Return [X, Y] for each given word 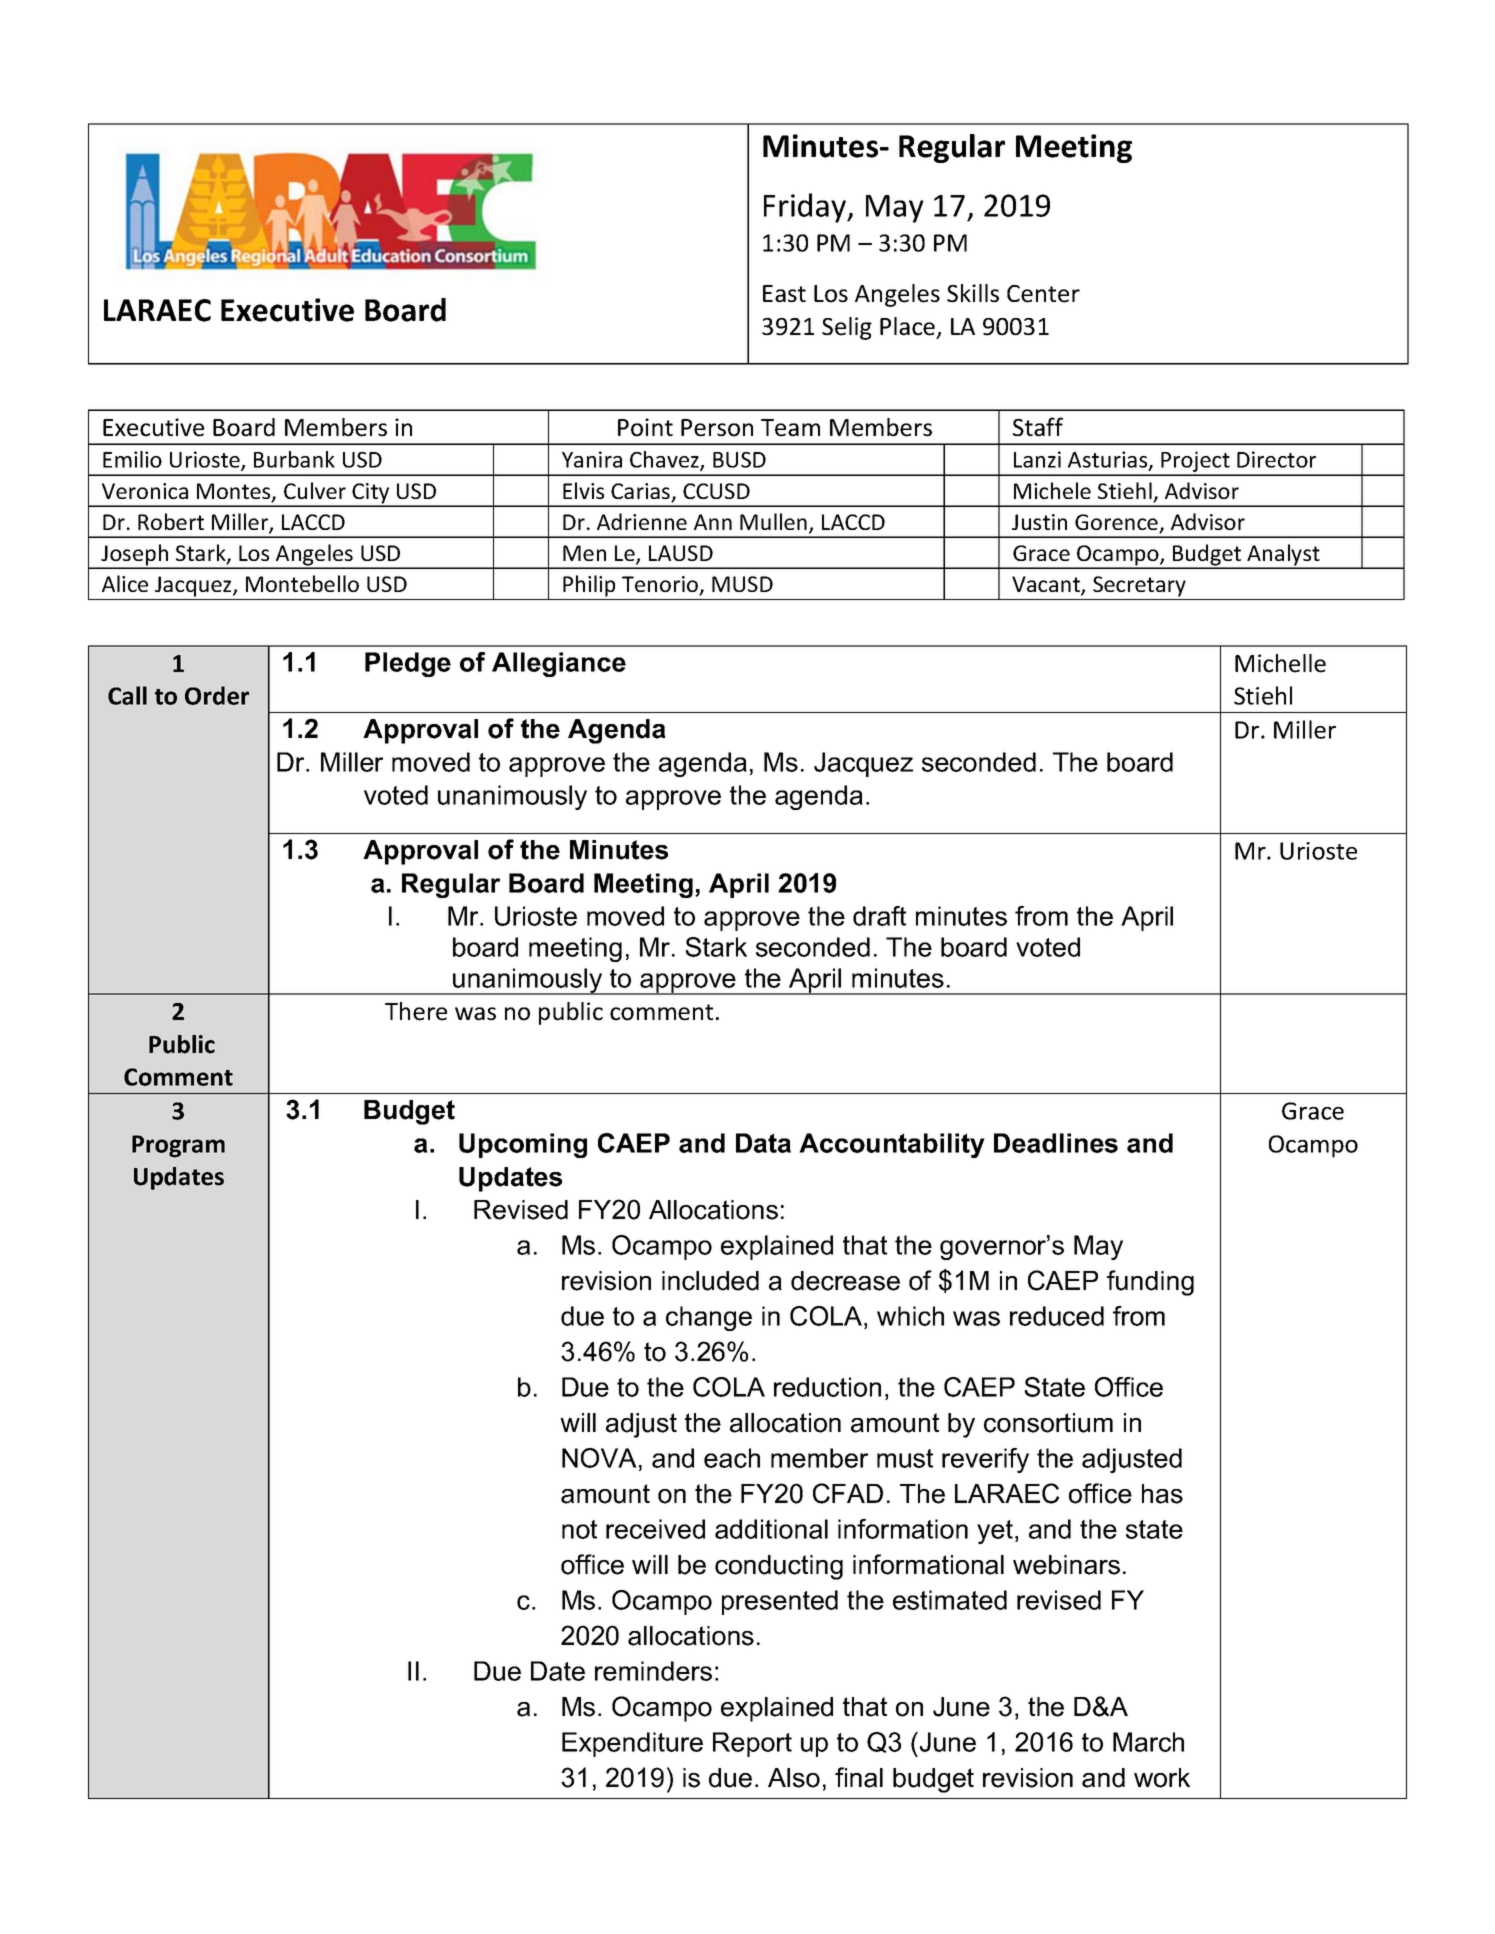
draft [879, 916]
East [784, 294]
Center [1043, 294]
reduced [1057, 1316]
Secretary [1139, 586]
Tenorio [661, 585]
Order [217, 695]
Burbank [294, 459]
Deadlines [1056, 1143]
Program [178, 1146]
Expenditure [632, 1744]
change [709, 1318]
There [416, 1011]
